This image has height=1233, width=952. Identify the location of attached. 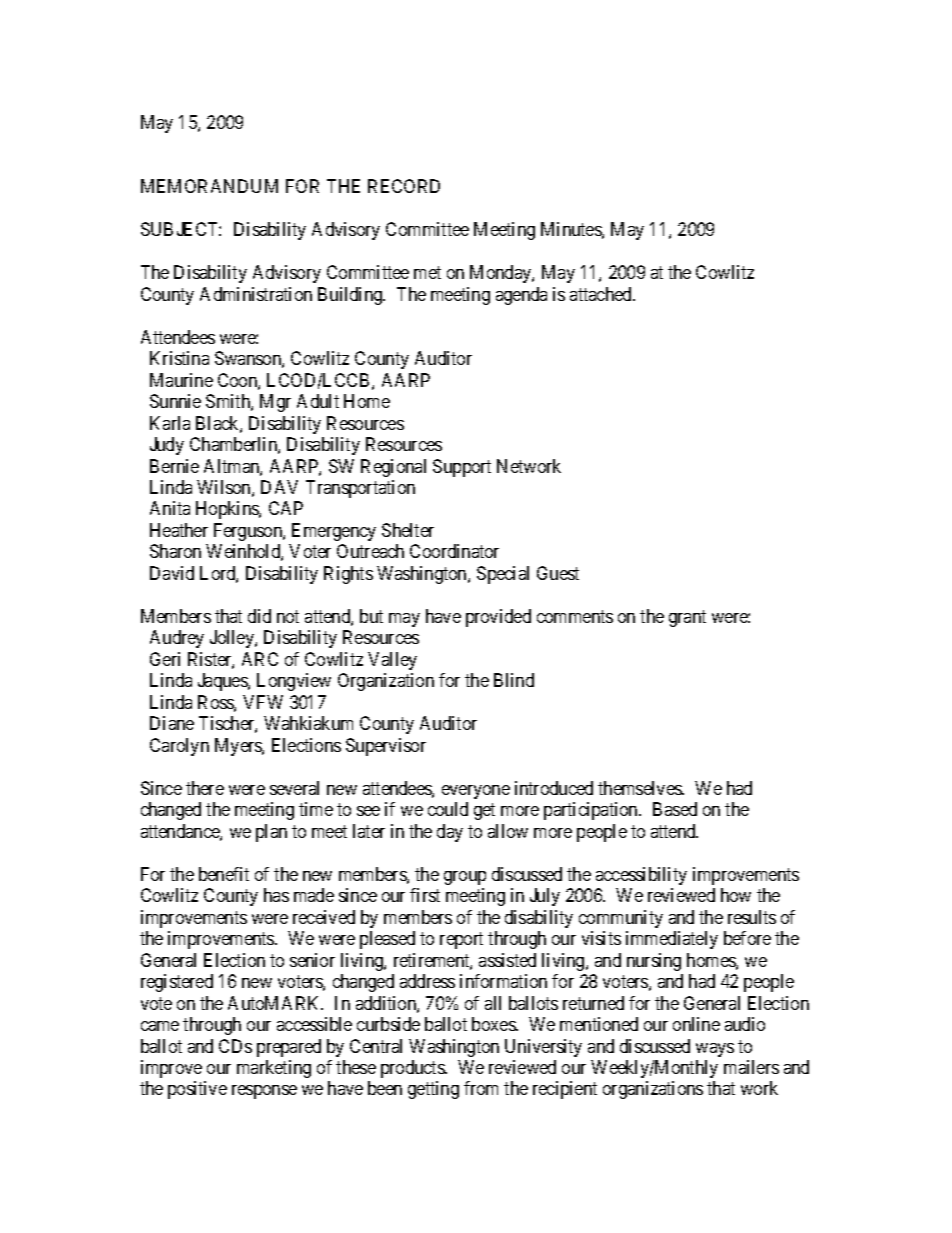
(602, 294).
